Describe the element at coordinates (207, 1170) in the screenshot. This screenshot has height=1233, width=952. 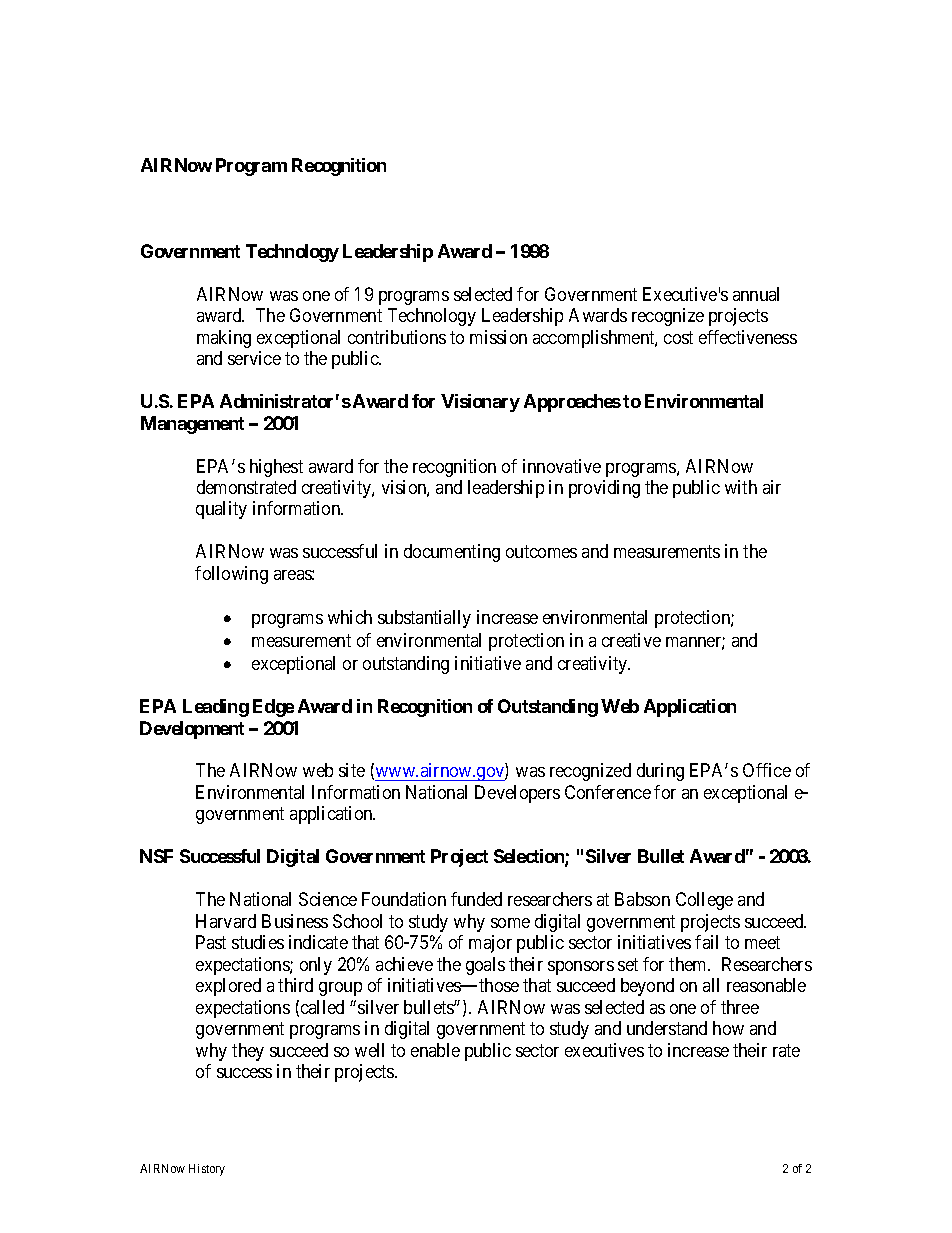
I see `History` at that location.
